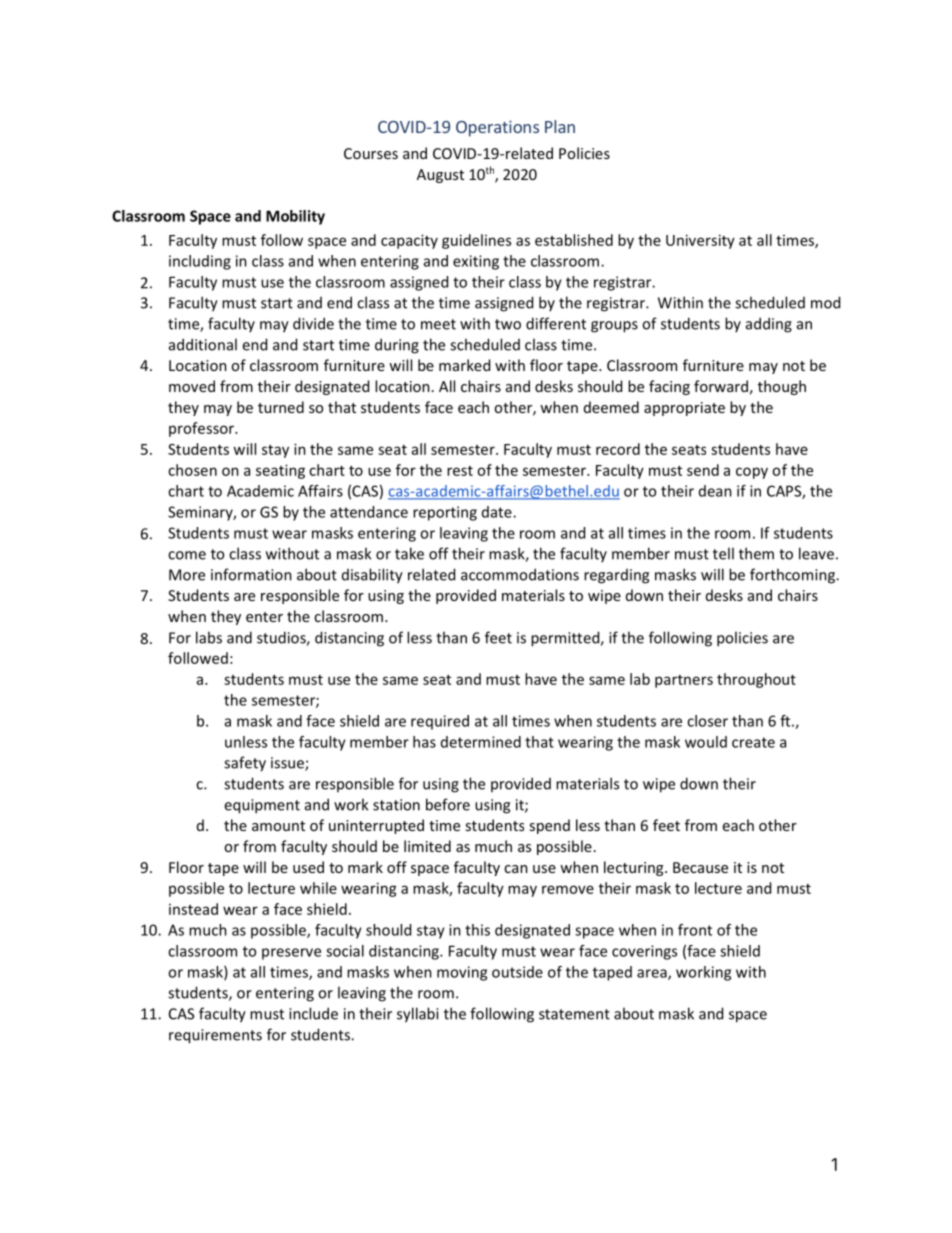 The image size is (952, 1233). I want to click on Mobility, so click(295, 217).
